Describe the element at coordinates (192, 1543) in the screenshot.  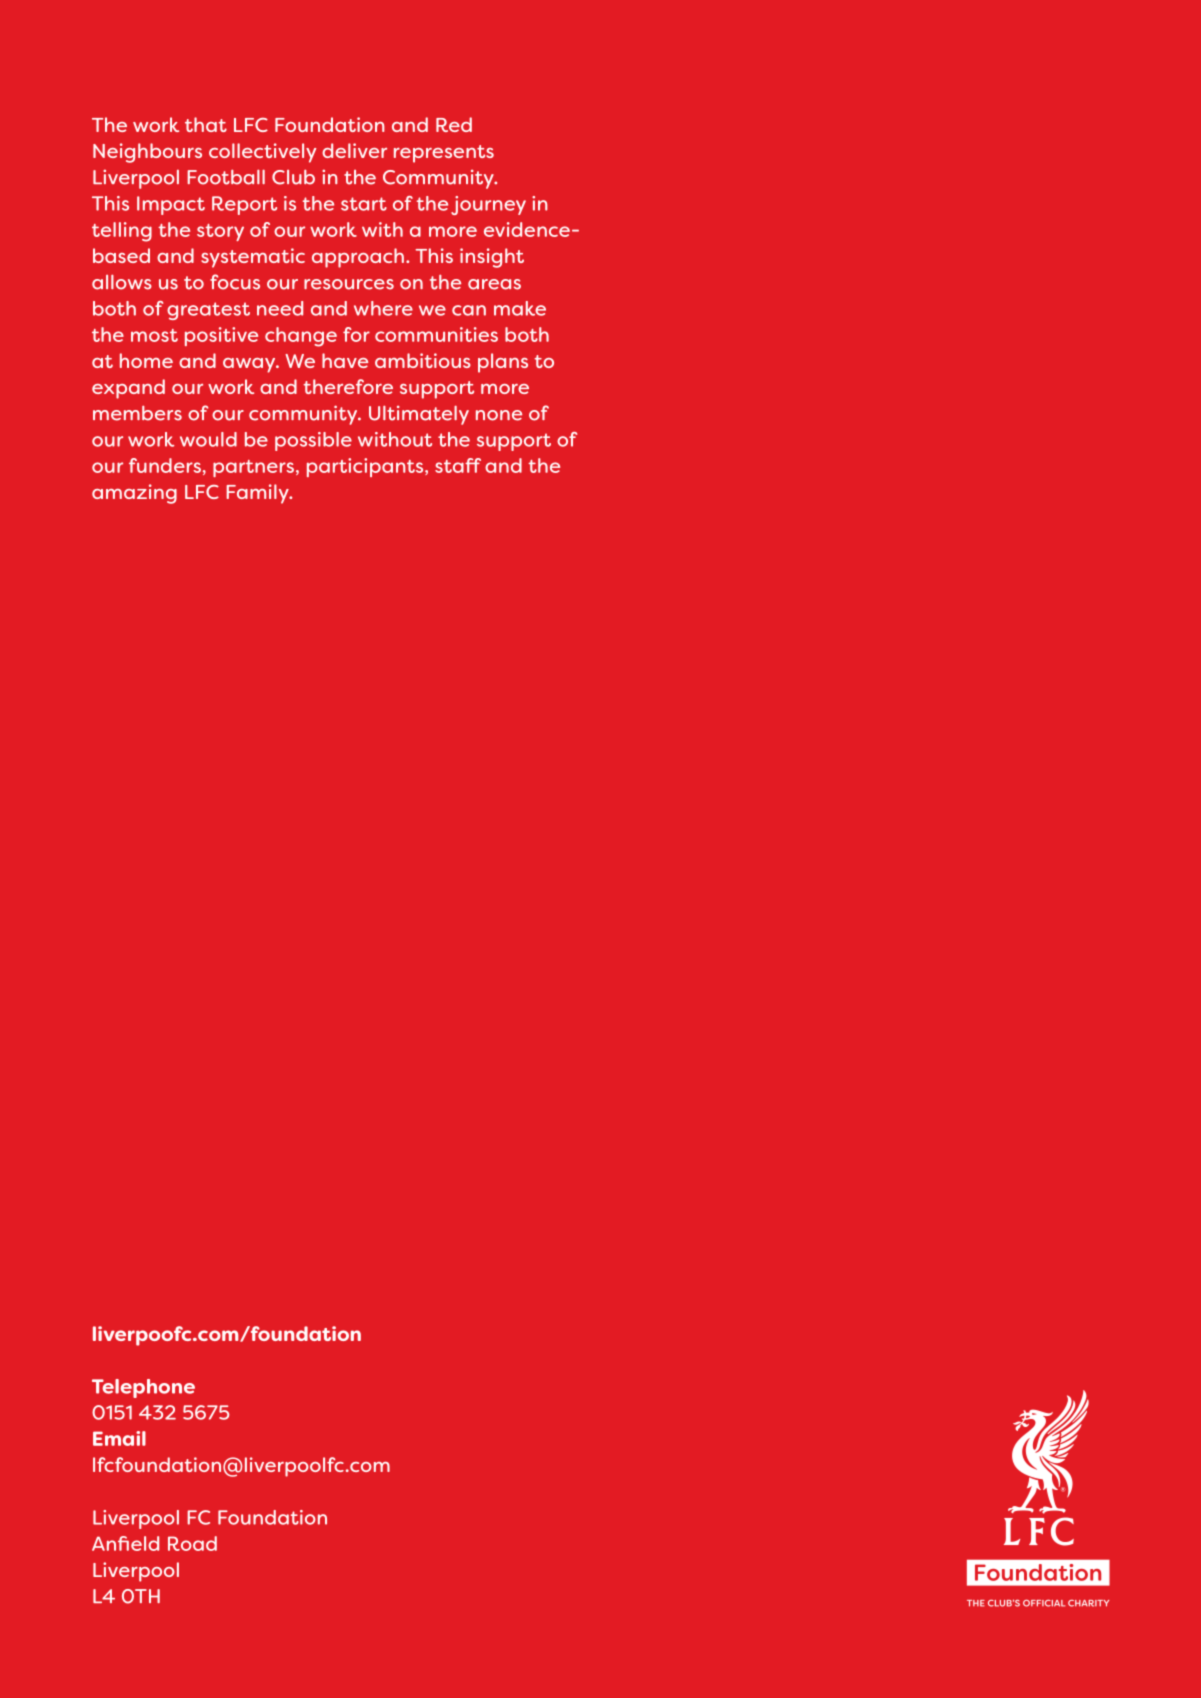
I see `Road` at that location.
